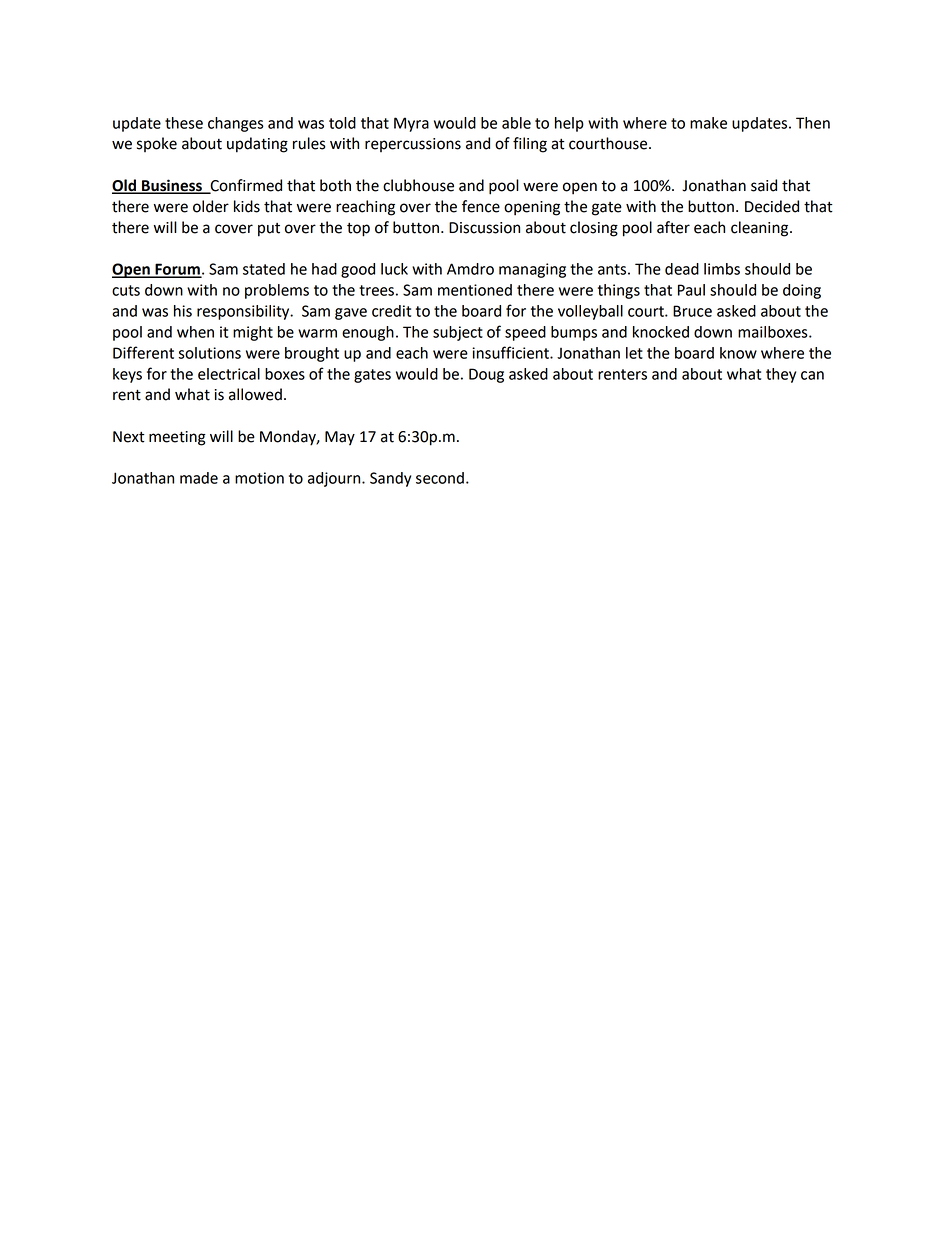 This screenshot has width=952, height=1233. I want to click on mentioned, so click(475, 290).
